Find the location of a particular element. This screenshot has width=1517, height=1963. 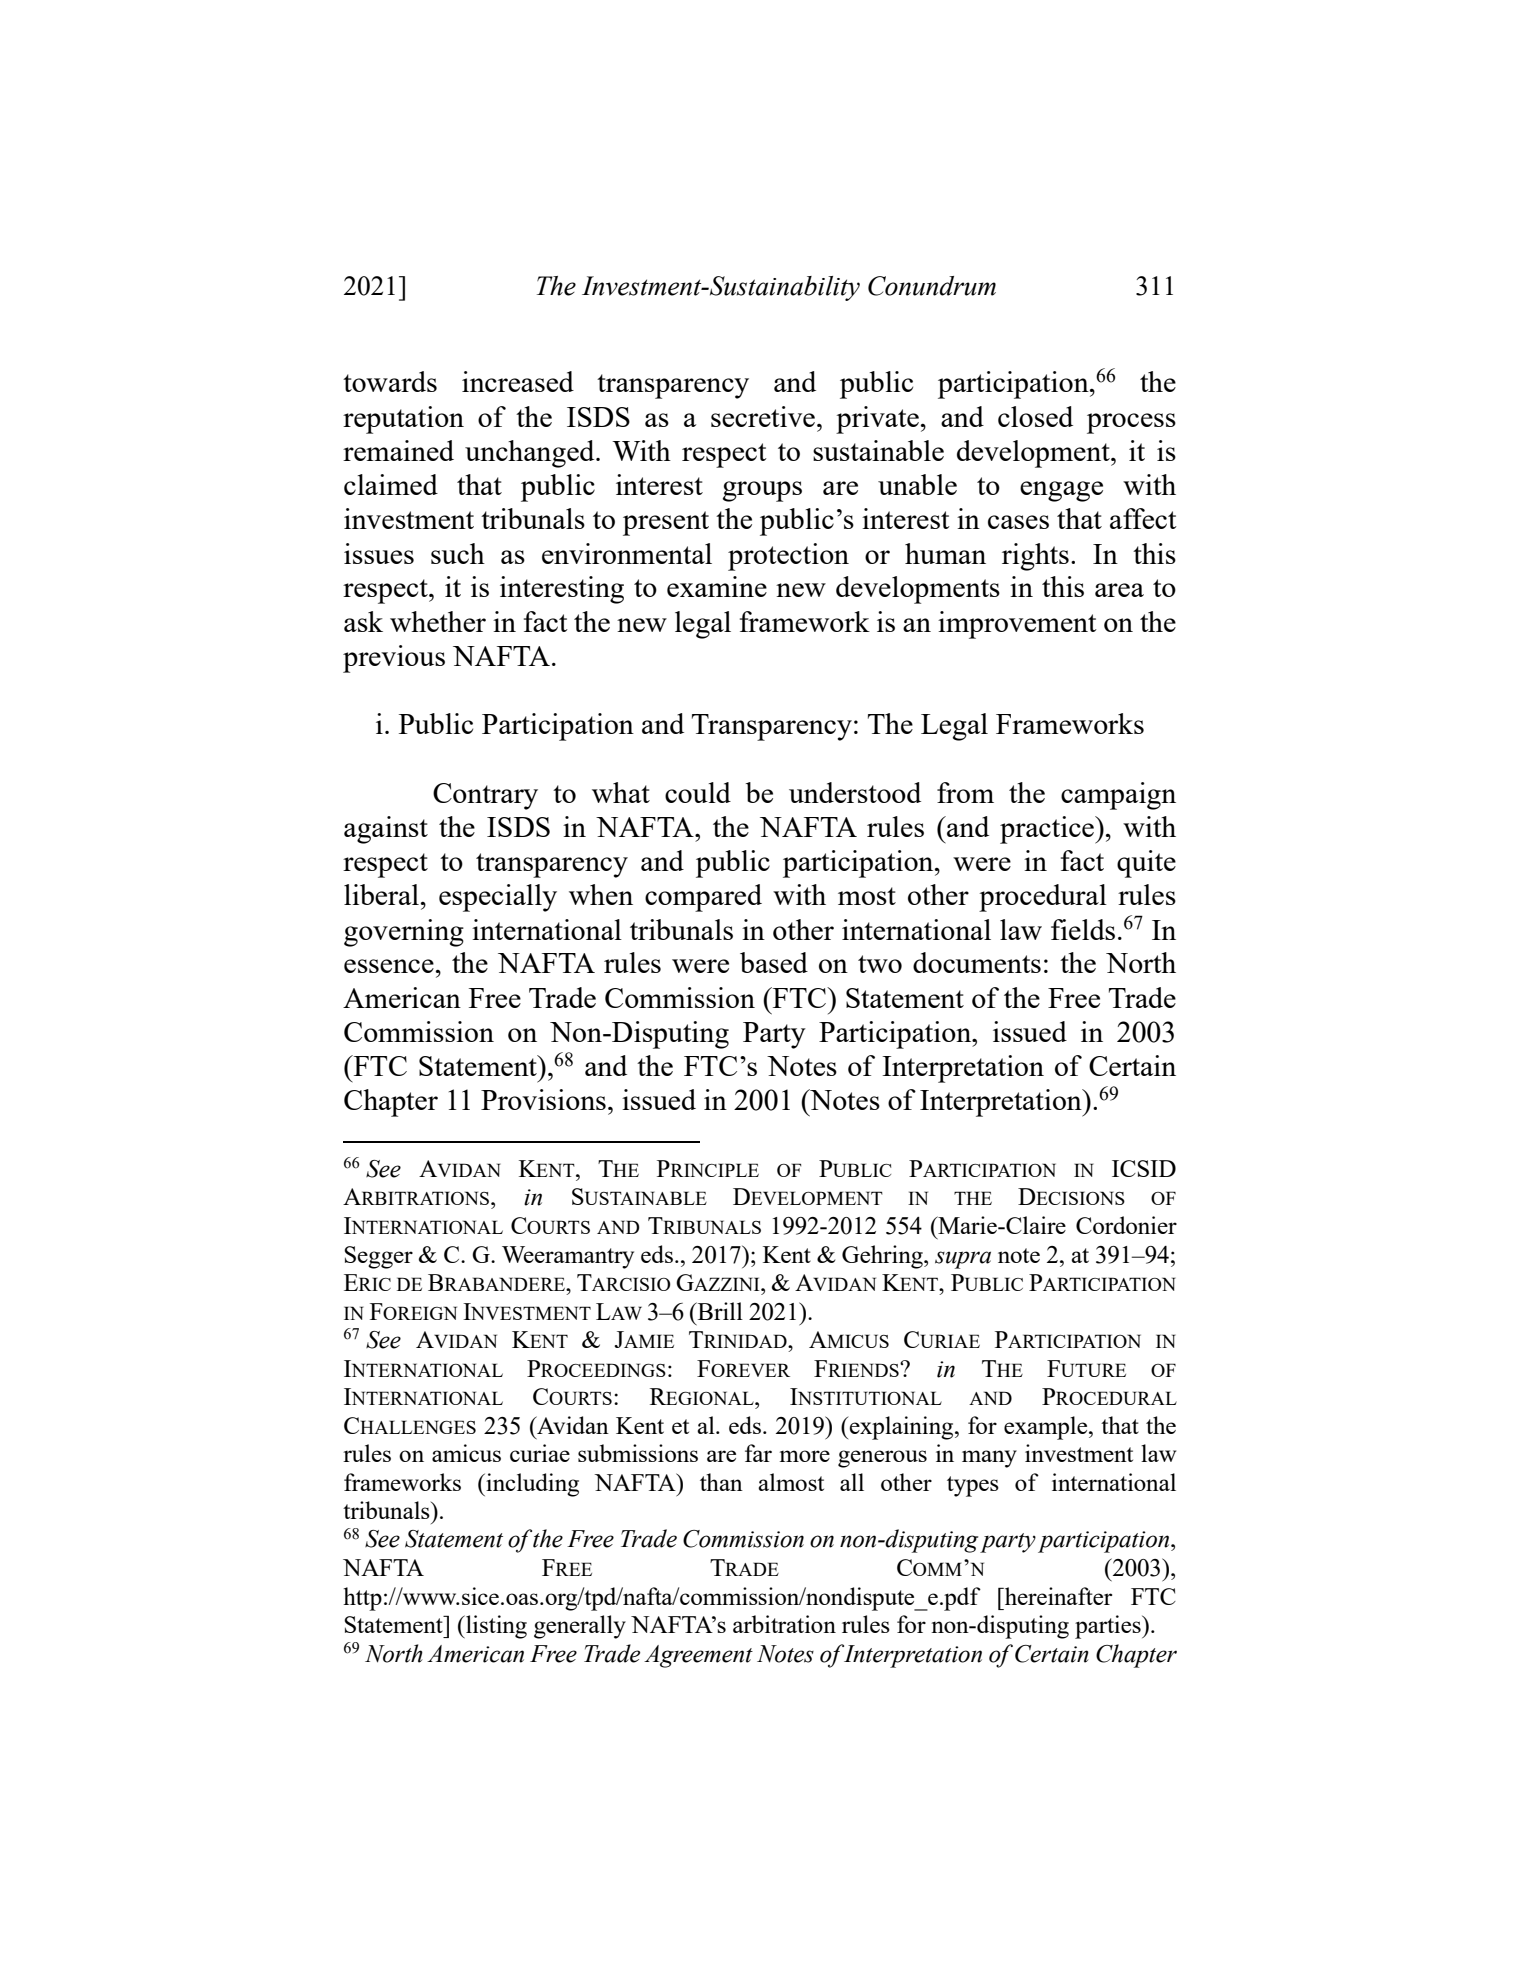

Brill is located at coordinates (719, 1311).
